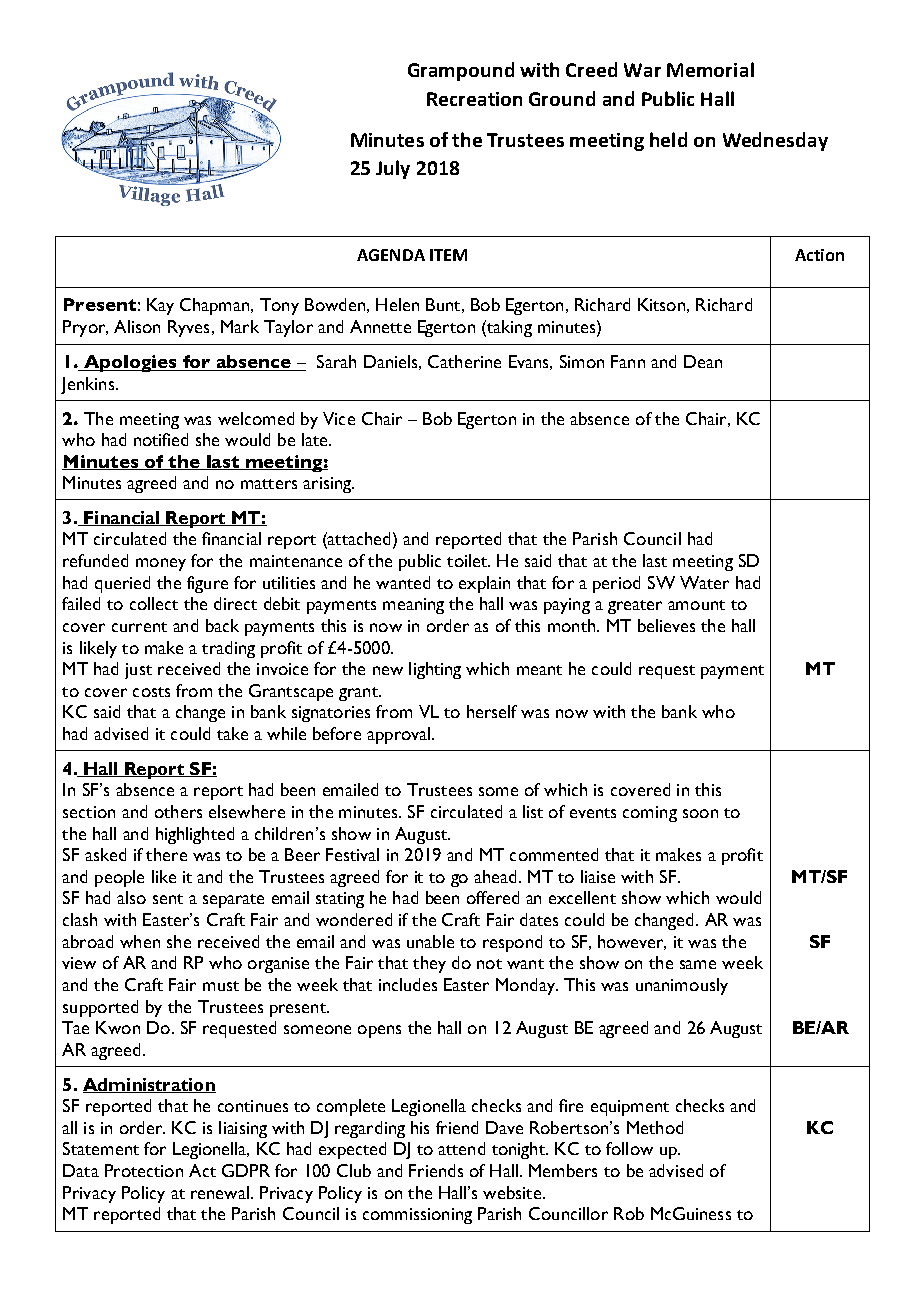 This document has width=924, height=1308. Describe the element at coordinates (495, 876) in the document. I see `ahead` at that location.
